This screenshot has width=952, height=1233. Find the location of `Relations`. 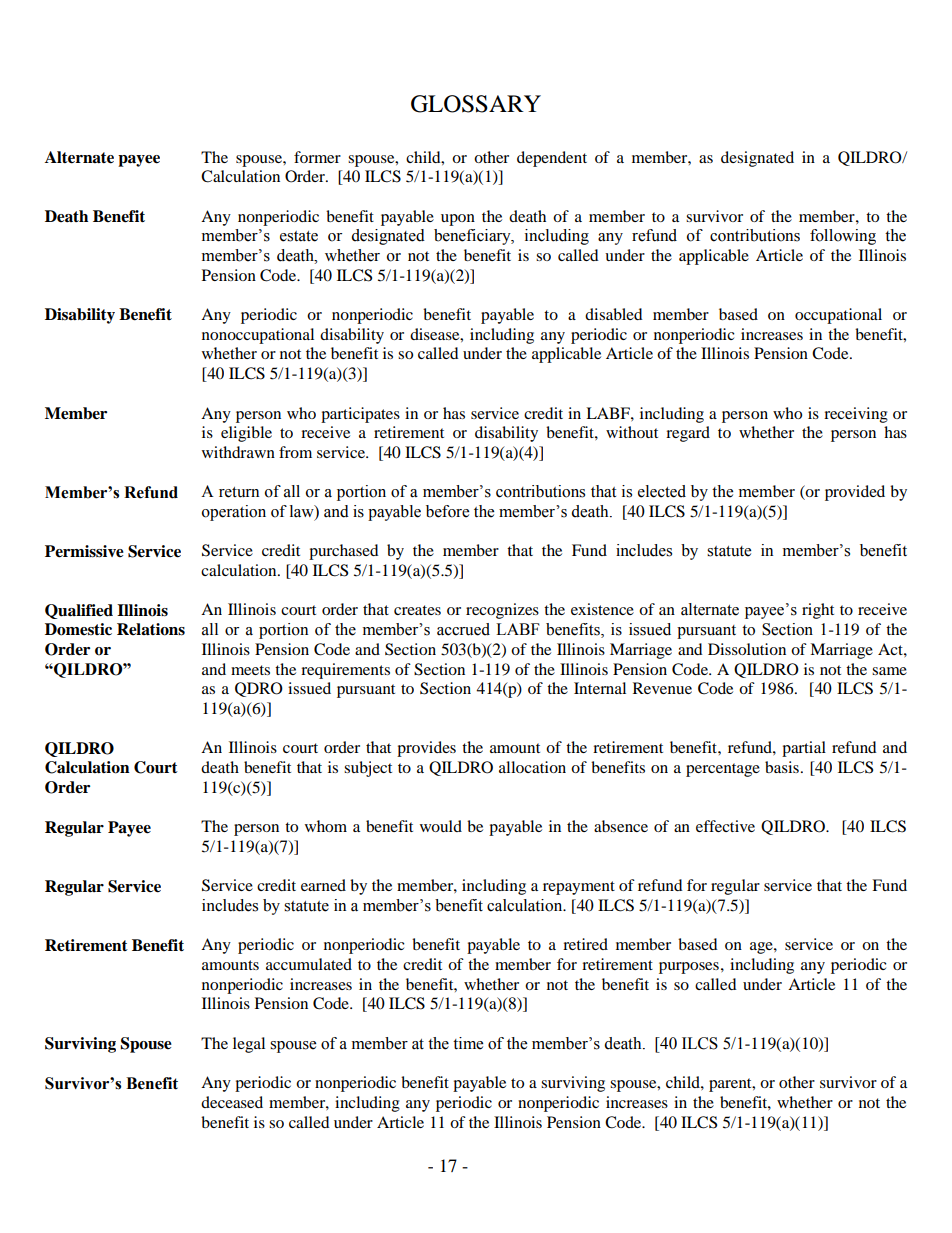

Relations is located at coordinates (151, 629).
